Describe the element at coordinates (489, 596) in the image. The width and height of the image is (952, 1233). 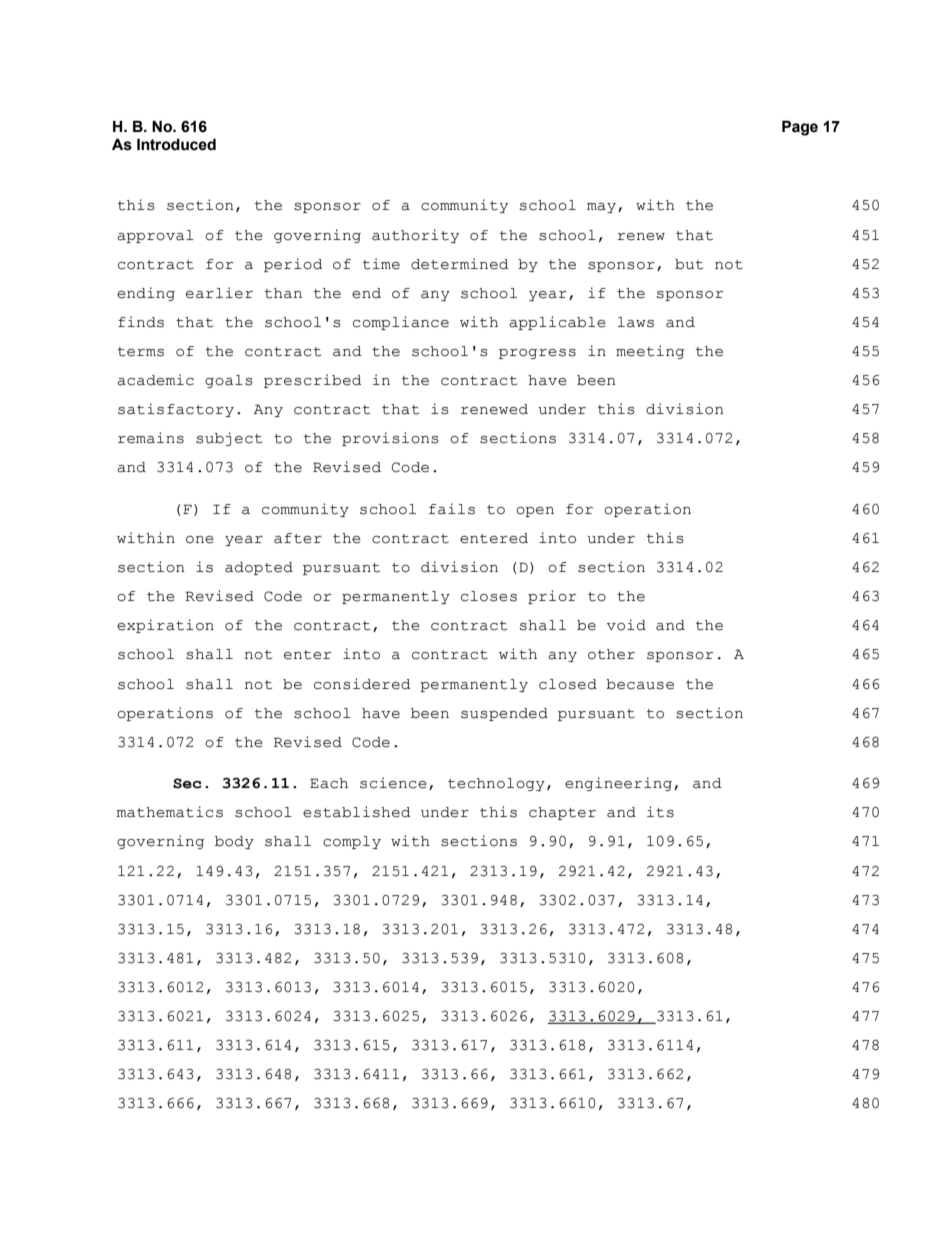
I see `closes` at that location.
